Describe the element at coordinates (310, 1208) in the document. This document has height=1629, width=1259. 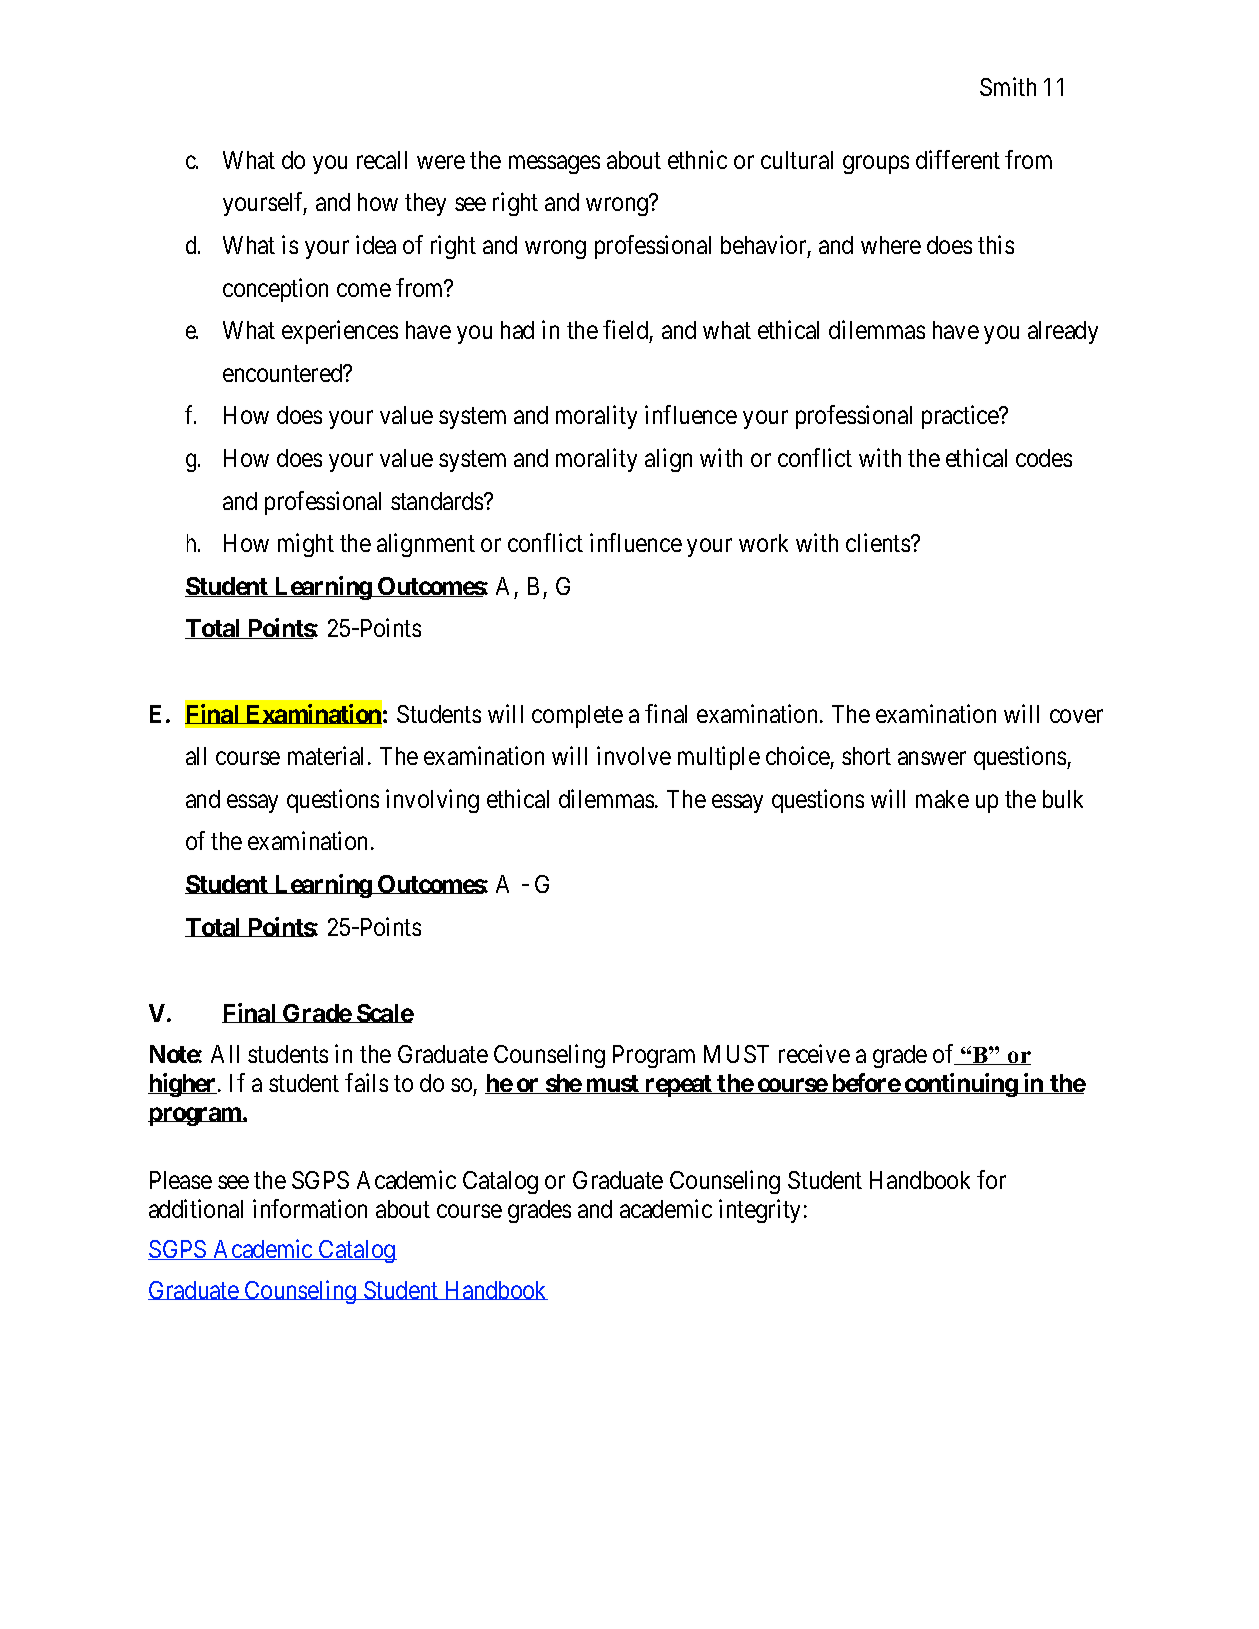
I see `information` at that location.
